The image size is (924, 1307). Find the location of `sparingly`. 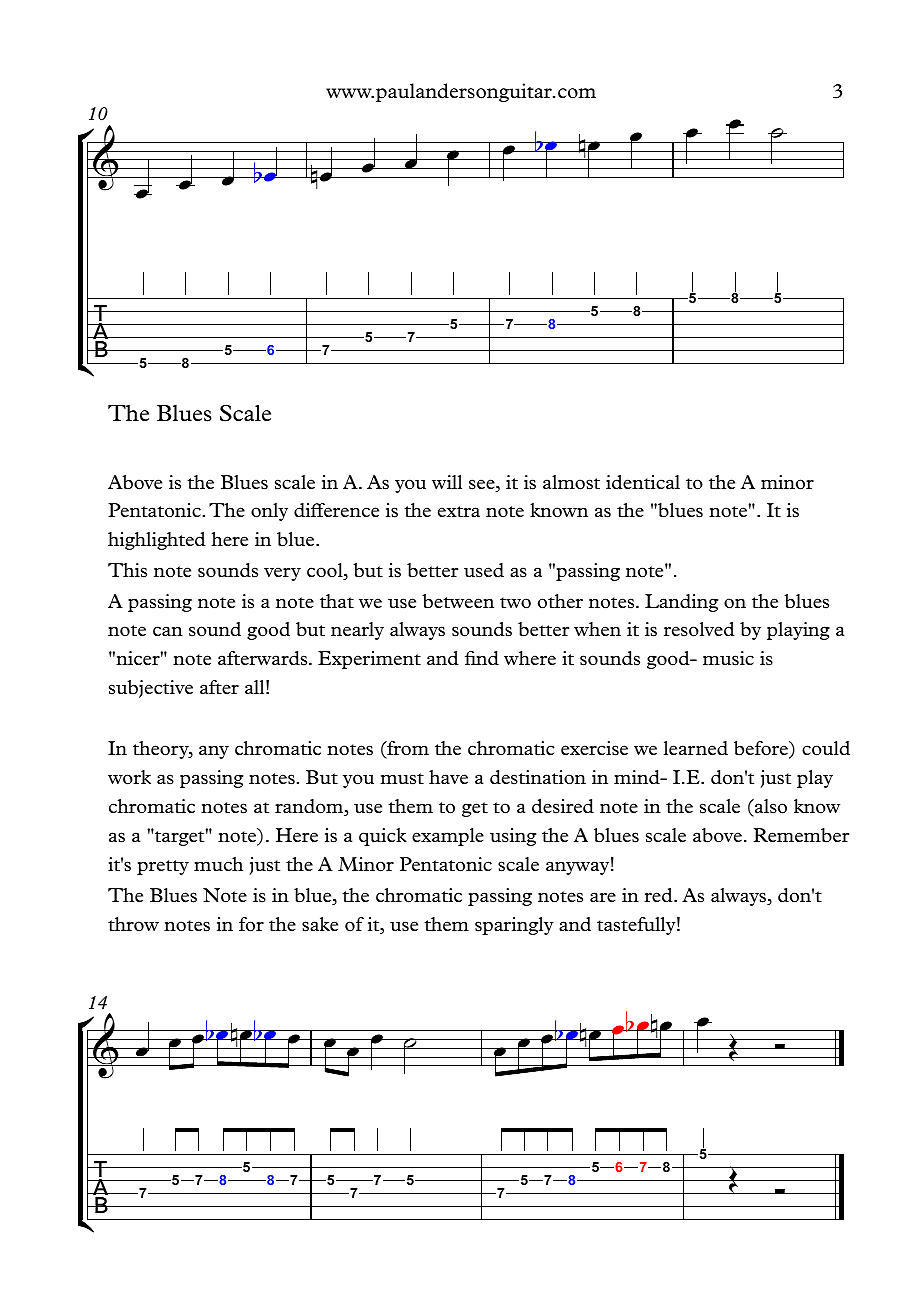

sparingly is located at coordinates (514, 926).
